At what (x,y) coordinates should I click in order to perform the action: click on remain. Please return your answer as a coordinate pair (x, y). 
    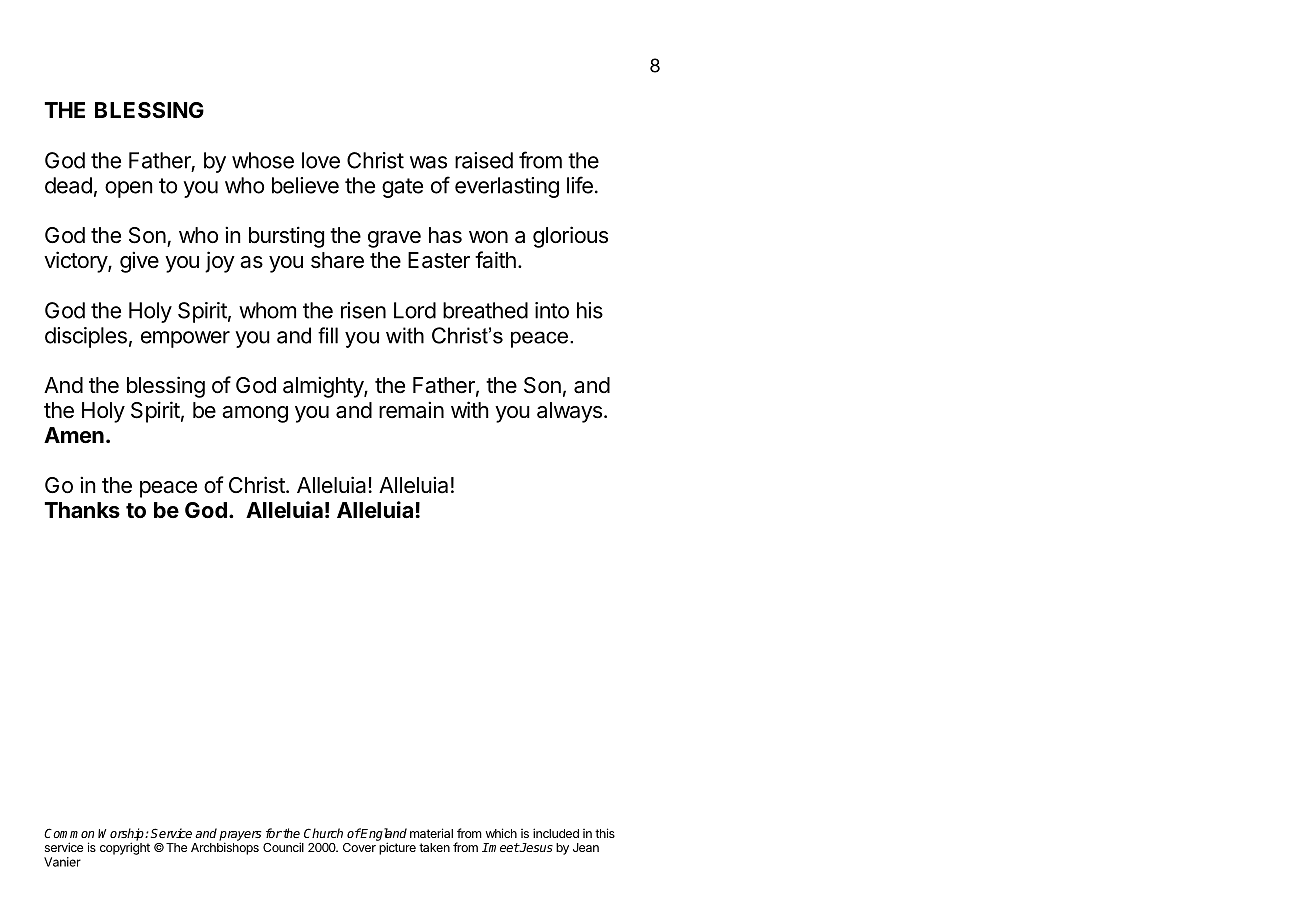
    Looking at the image, I should click on (411, 410).
